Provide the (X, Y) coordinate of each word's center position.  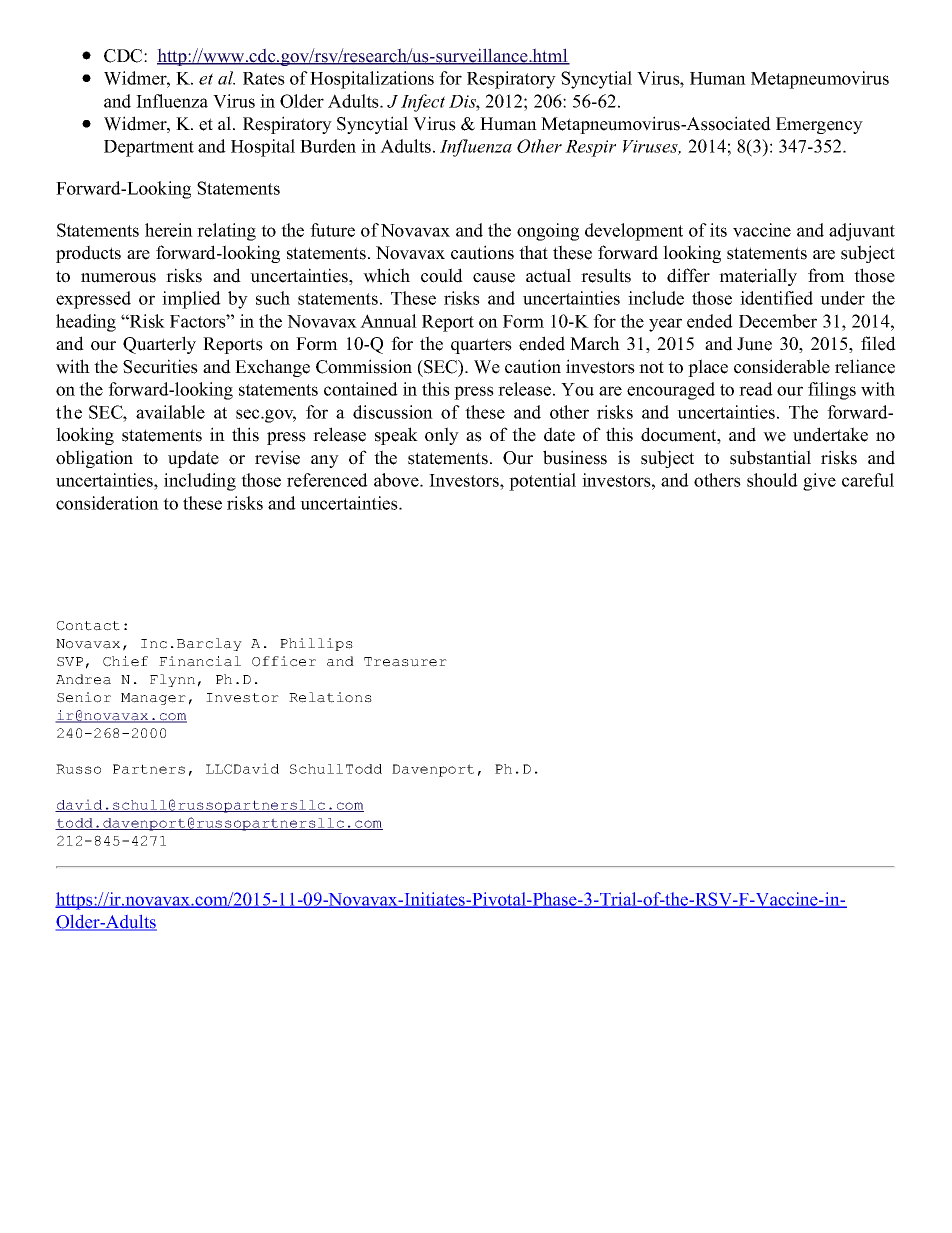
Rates (264, 78)
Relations (330, 697)
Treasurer (405, 662)
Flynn (172, 680)
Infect (423, 103)
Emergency (819, 125)
